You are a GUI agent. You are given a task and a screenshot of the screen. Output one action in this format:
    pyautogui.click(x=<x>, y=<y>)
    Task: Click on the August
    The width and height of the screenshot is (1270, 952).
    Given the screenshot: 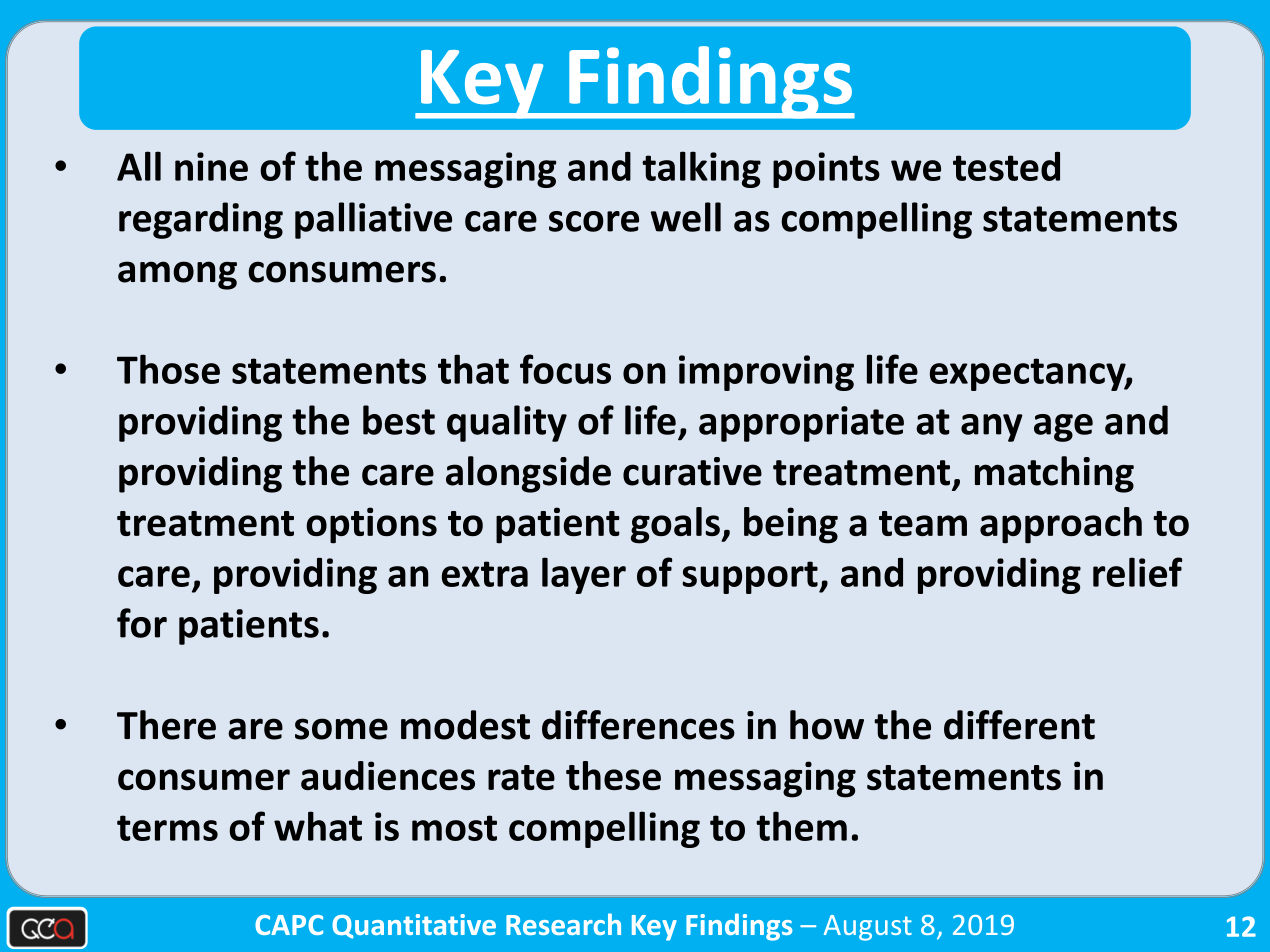 What is the action you would take?
    pyautogui.click(x=868, y=928)
